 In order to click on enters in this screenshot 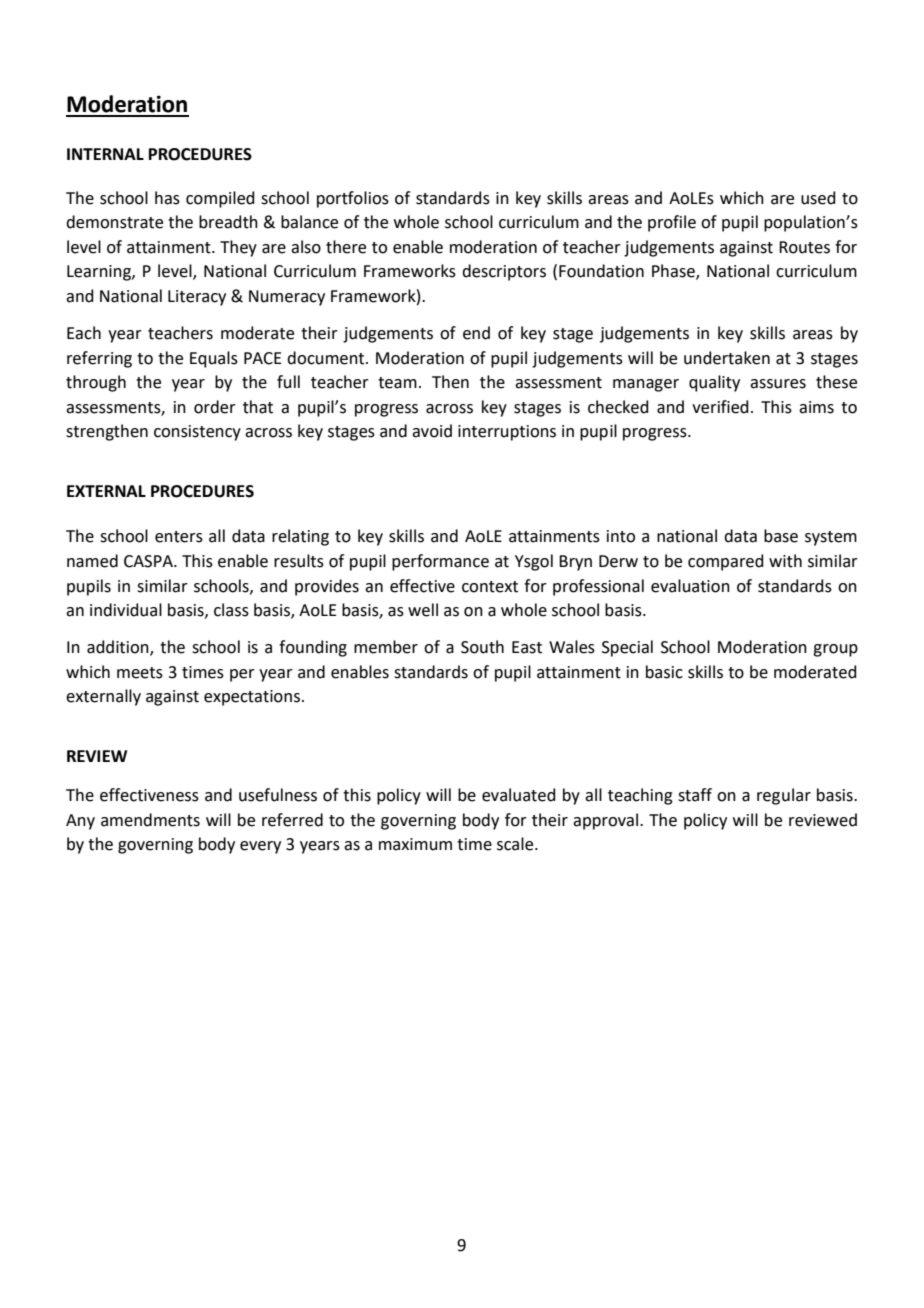, I will do `click(179, 537)`.
